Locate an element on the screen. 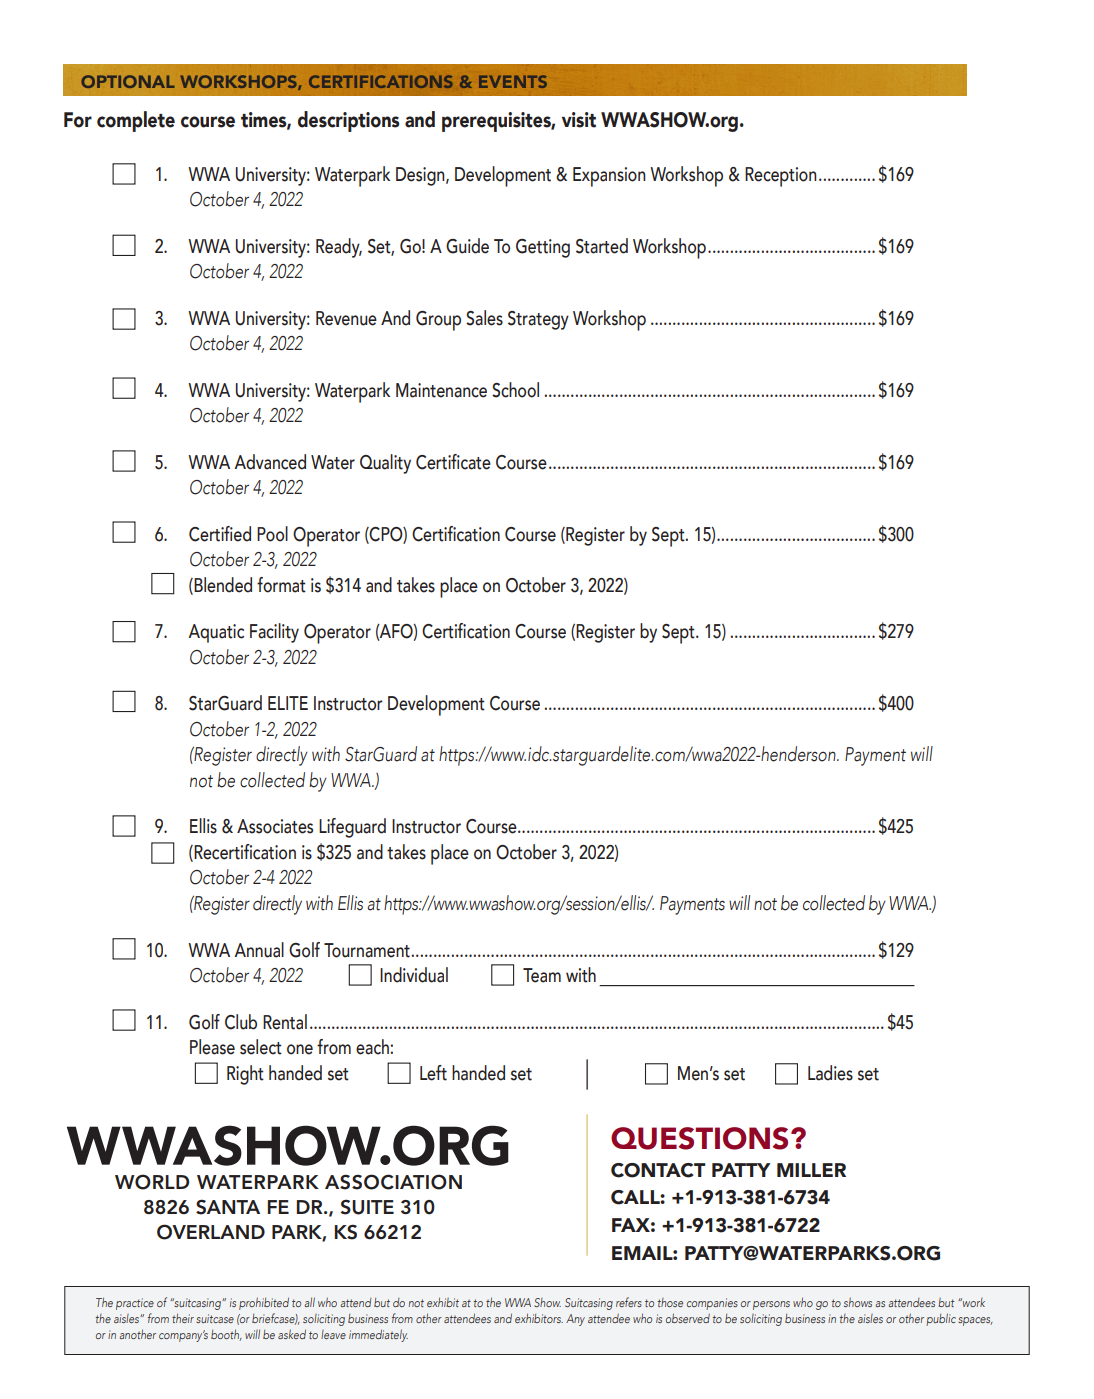  Expansion is located at coordinates (609, 177).
